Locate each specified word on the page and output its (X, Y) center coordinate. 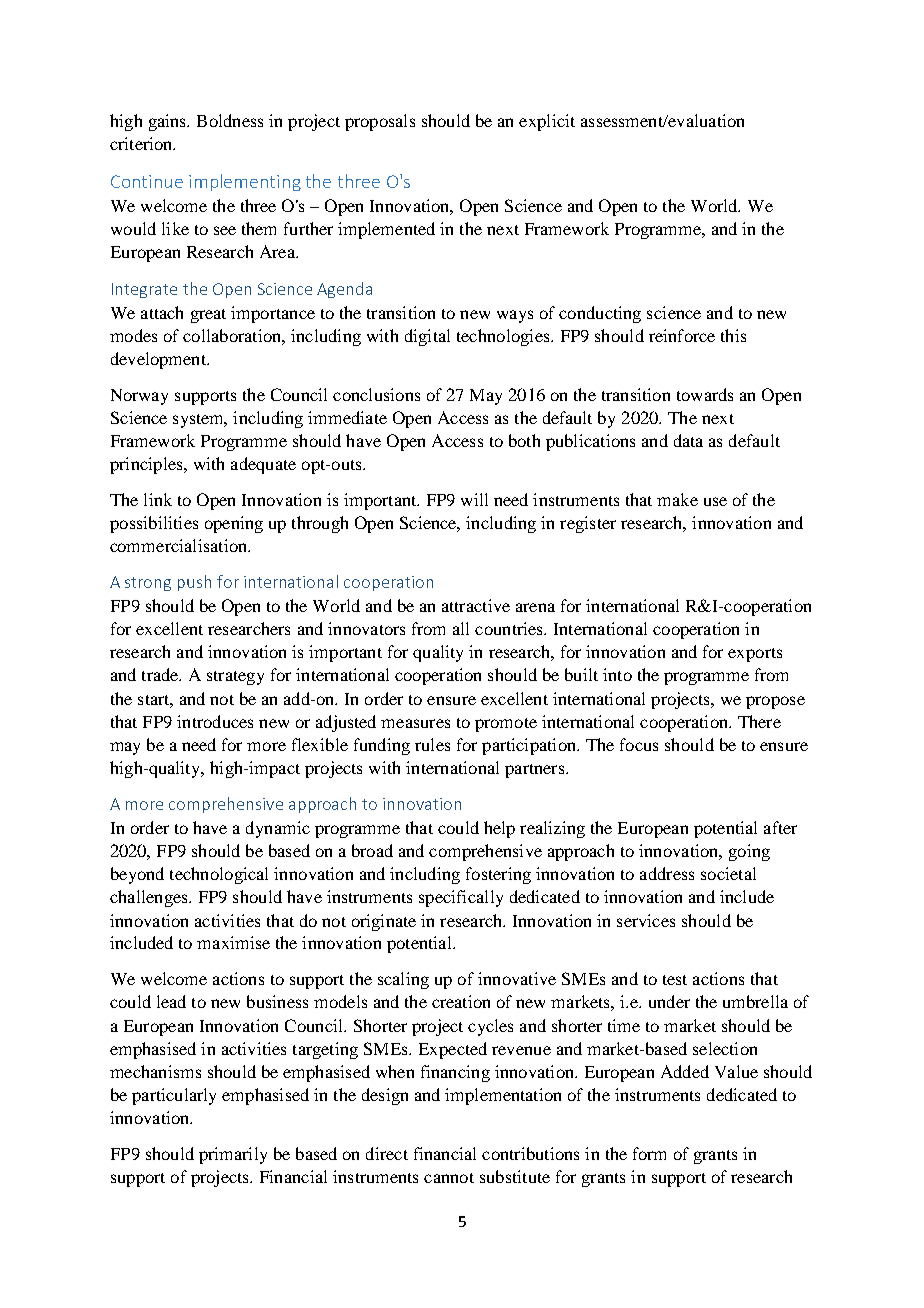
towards (705, 394)
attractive (476, 605)
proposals (380, 122)
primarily (233, 1155)
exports (755, 655)
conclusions (376, 394)
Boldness (230, 120)
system (199, 421)
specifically (461, 898)
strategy (235, 678)
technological (219, 875)
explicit (547, 122)
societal (728, 873)
